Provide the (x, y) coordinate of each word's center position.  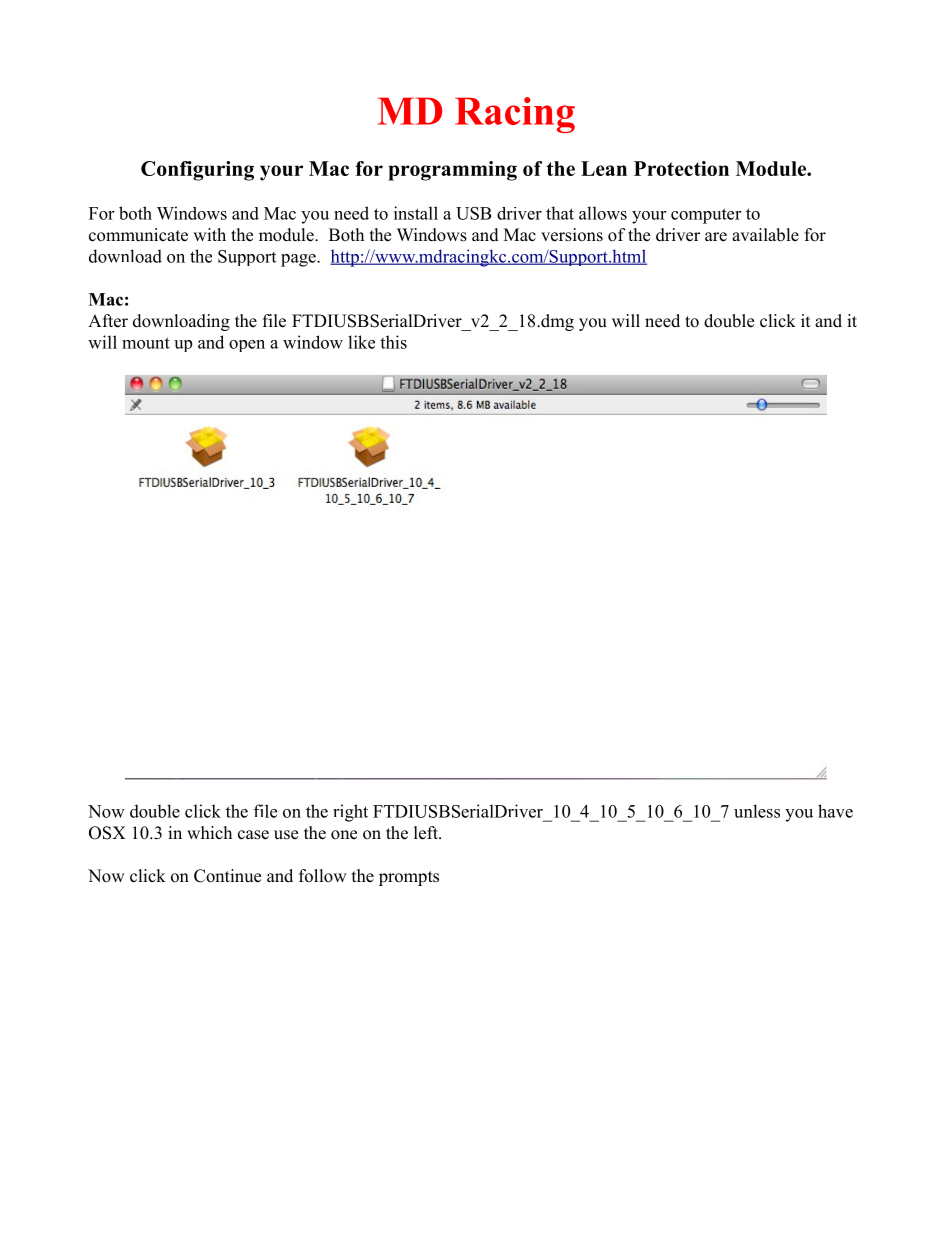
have (835, 811)
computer (706, 216)
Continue (227, 876)
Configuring (197, 171)
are (716, 237)
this (393, 342)
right (350, 813)
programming (452, 171)
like (361, 342)
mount (146, 343)
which (209, 832)
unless (757, 811)
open (247, 346)
